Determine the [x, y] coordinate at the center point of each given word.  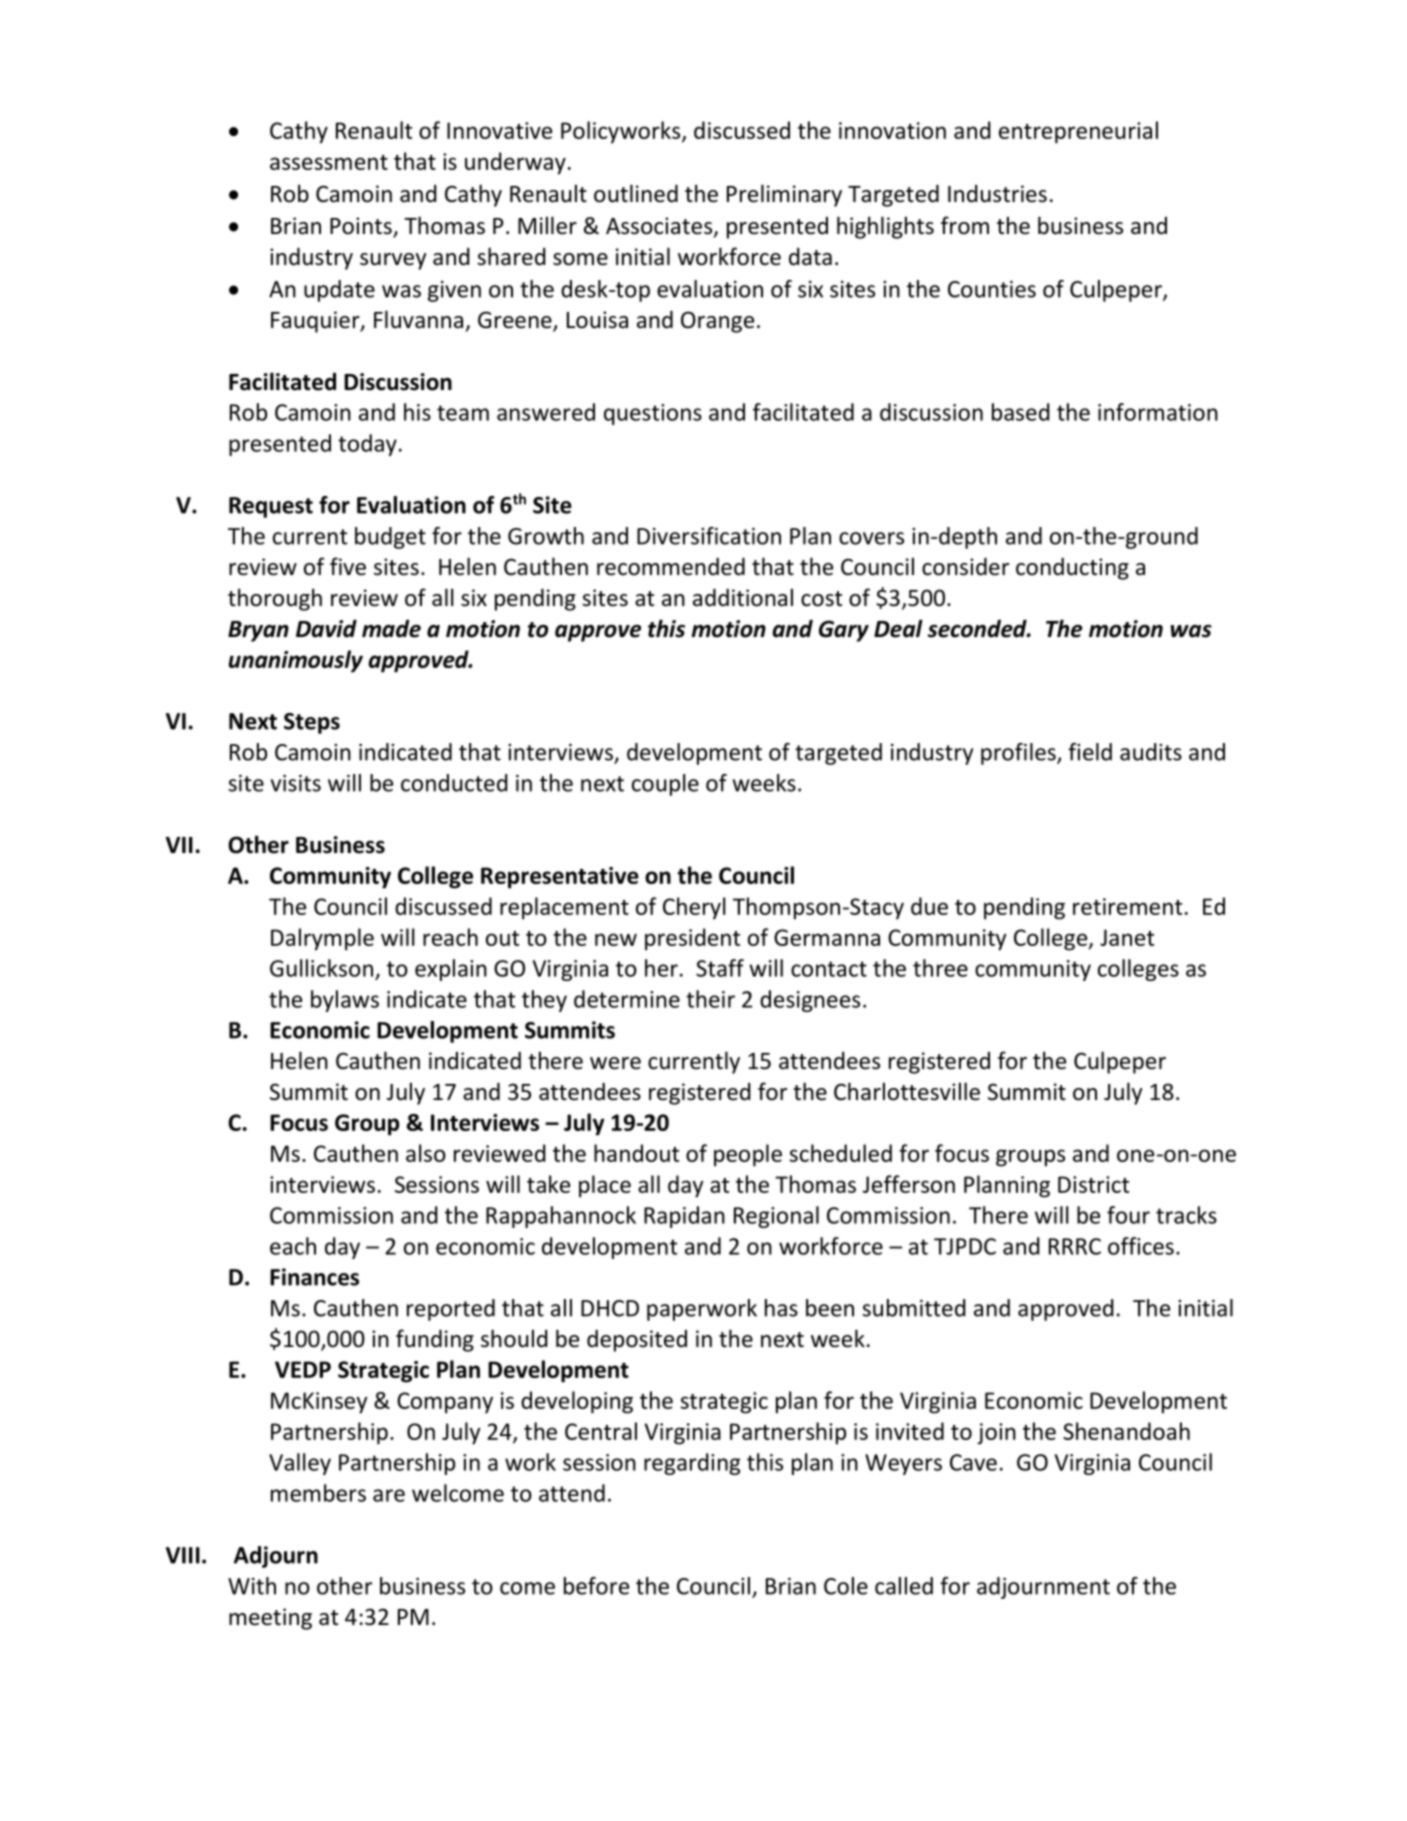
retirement [1127, 906]
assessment [329, 162]
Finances [314, 1277]
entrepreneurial [1078, 132]
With [252, 1586]
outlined [636, 193]
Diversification [709, 536]
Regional [776, 1217]
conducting [1072, 568]
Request [271, 507]
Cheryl [694, 908]
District [1093, 1184]
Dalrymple [322, 939]
